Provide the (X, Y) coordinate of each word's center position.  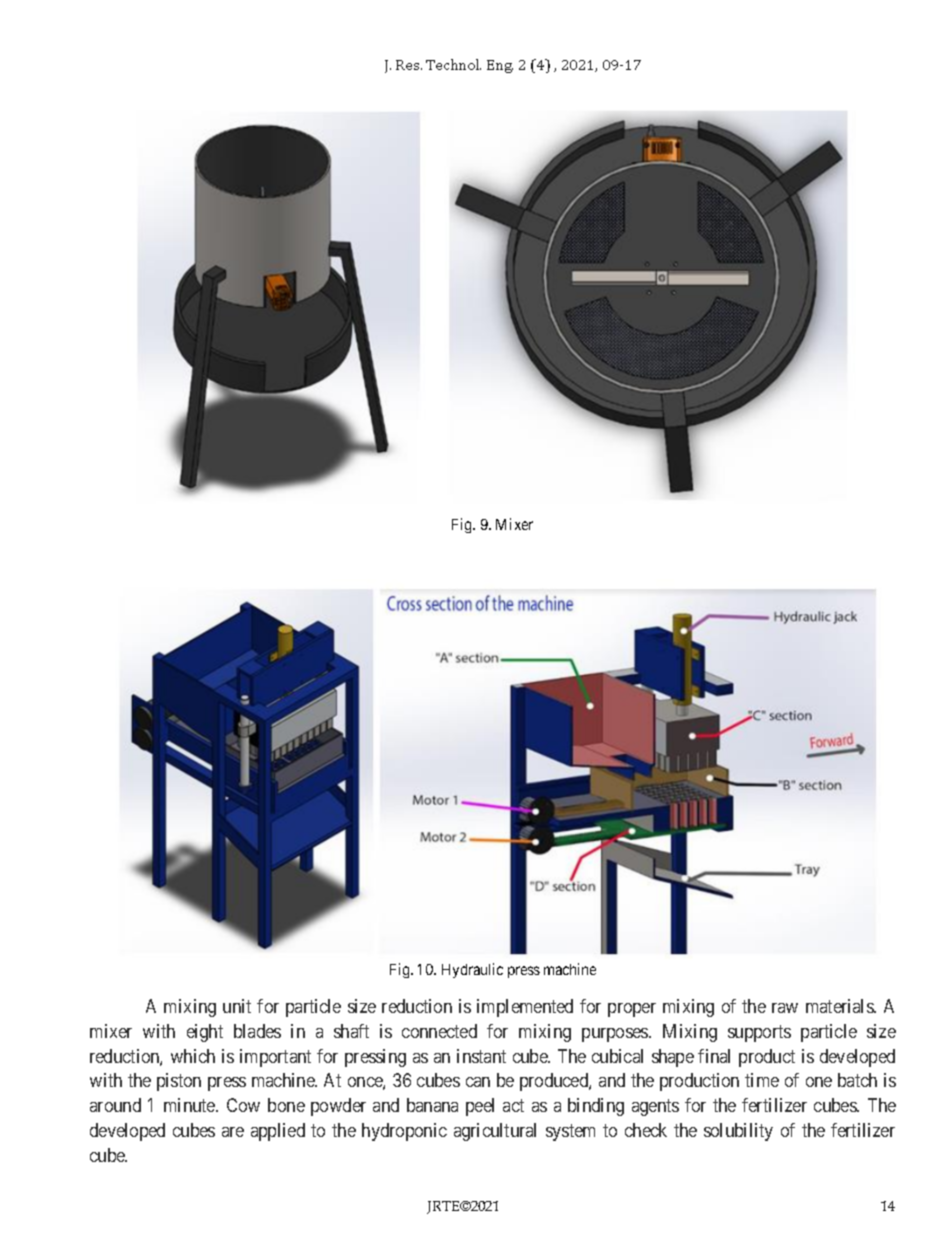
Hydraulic (472, 970)
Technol (453, 64)
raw (785, 1008)
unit (237, 1006)
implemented (525, 1008)
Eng (500, 66)
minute (190, 1105)
